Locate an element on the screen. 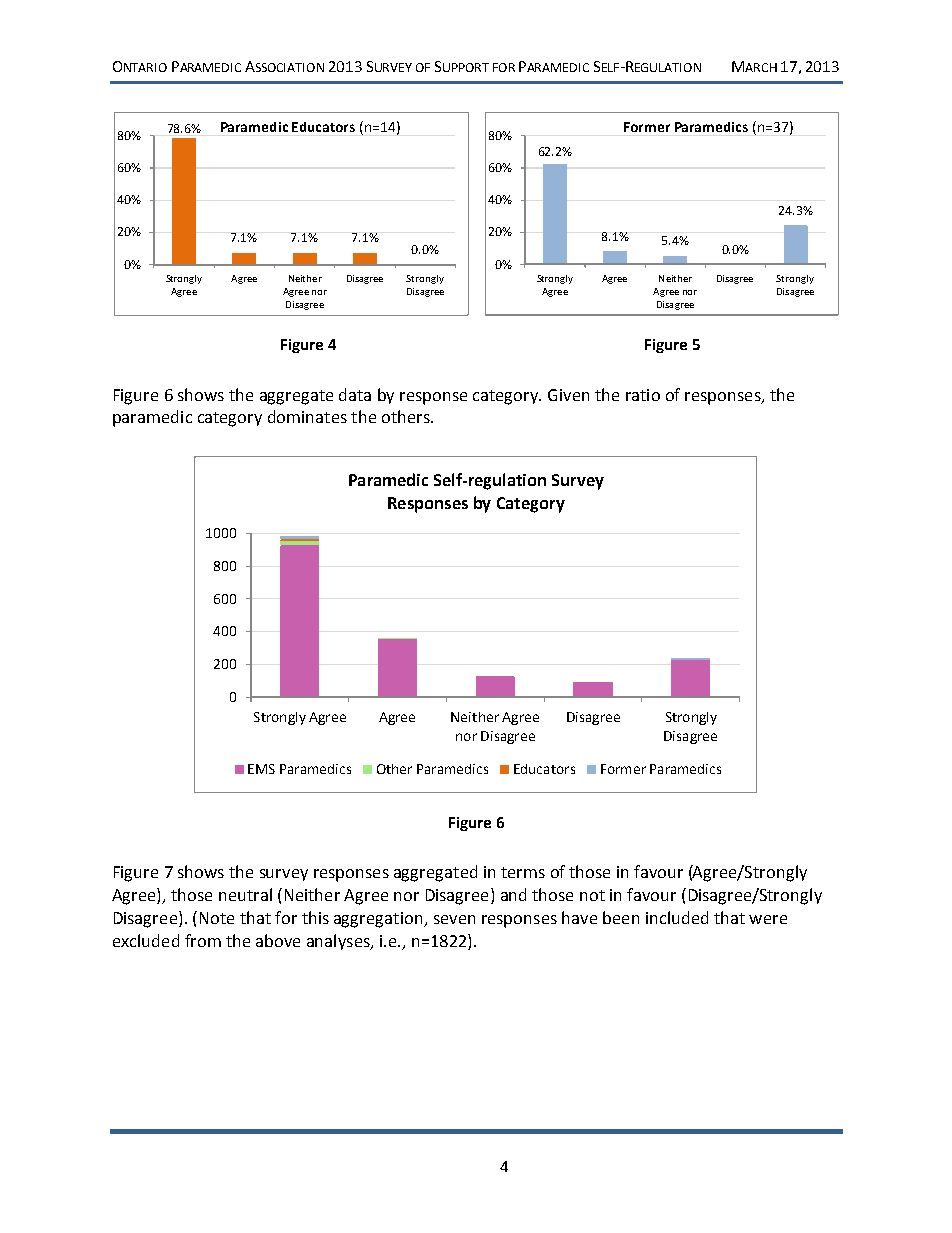 This screenshot has width=952, height=1233. dominates is located at coordinates (307, 416).
